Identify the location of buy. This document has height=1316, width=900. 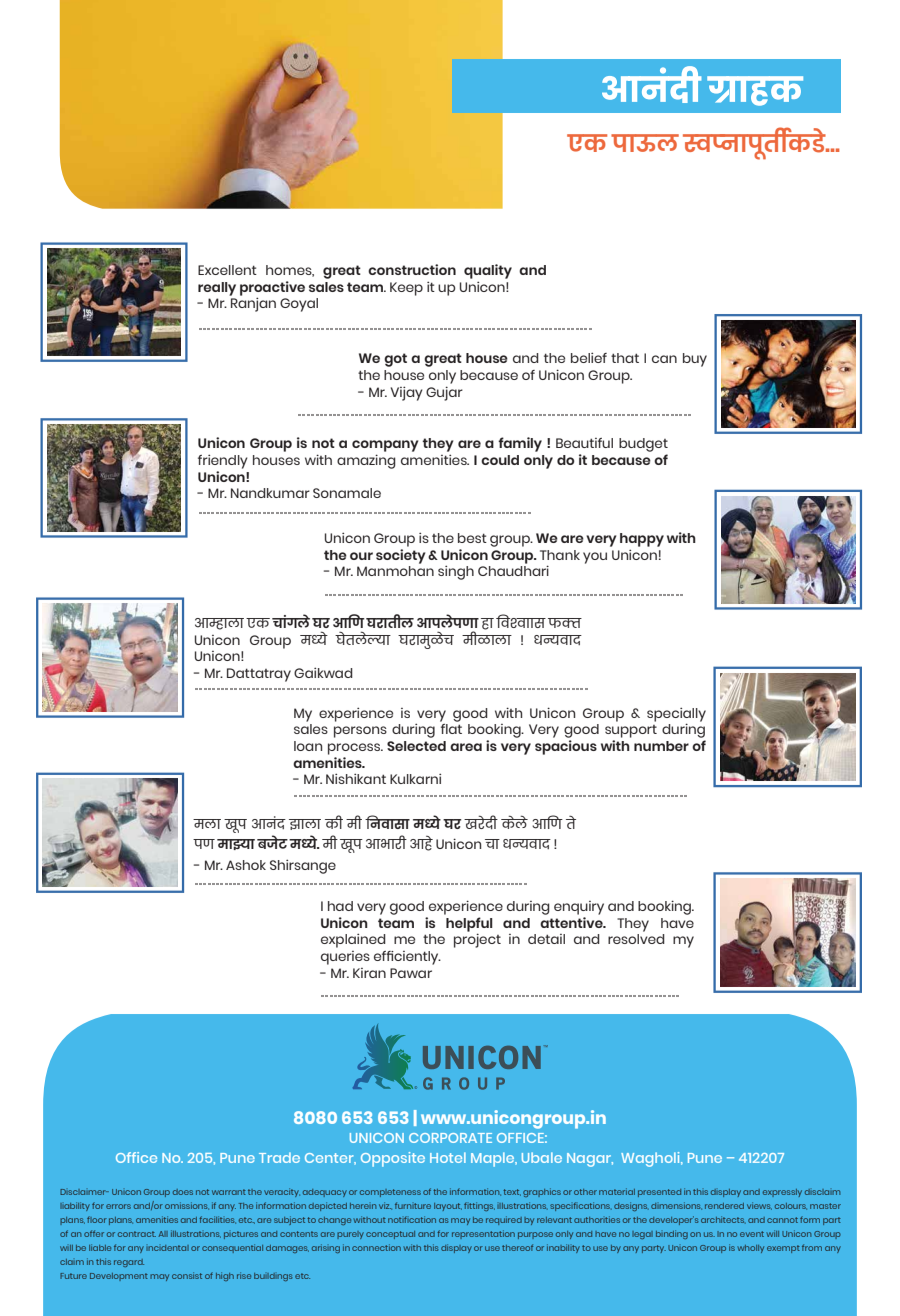
(695, 360).
